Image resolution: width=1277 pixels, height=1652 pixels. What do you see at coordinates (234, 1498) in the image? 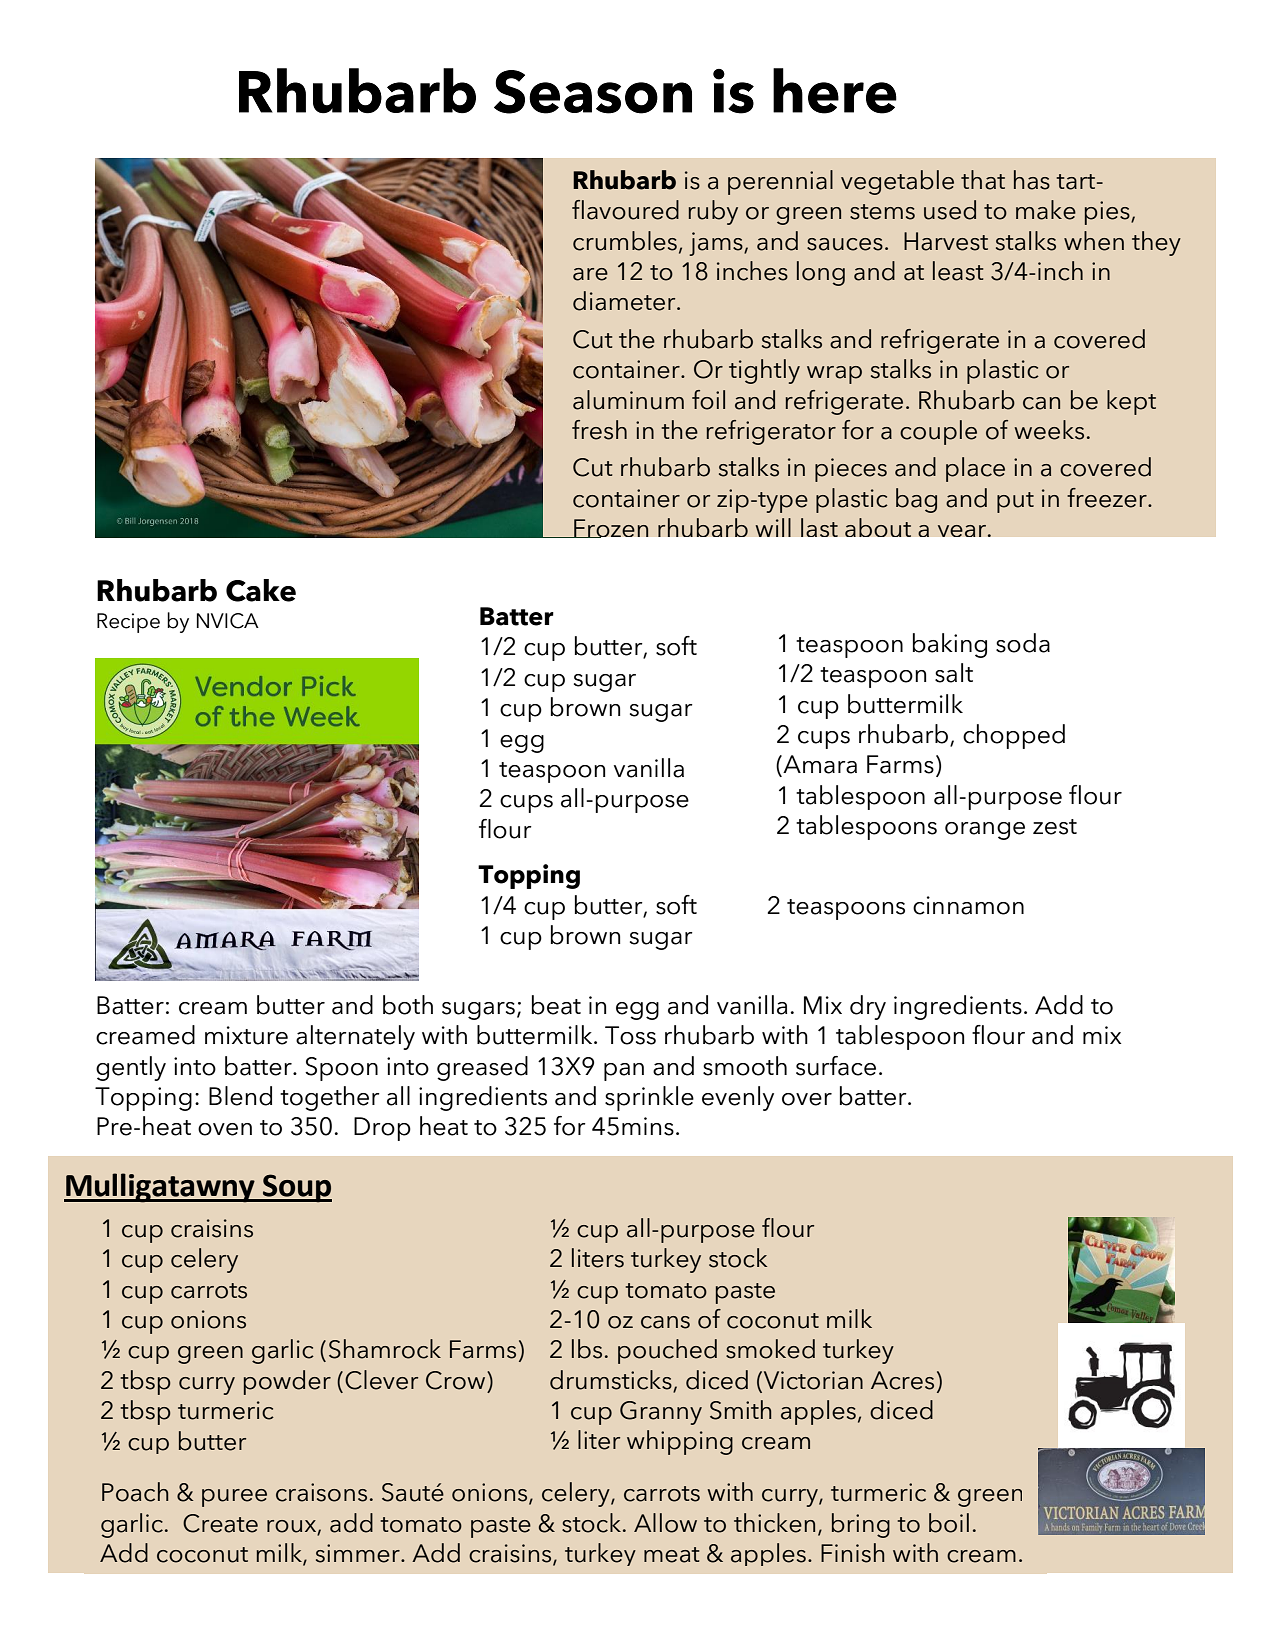
I see `puree` at bounding box center [234, 1498].
